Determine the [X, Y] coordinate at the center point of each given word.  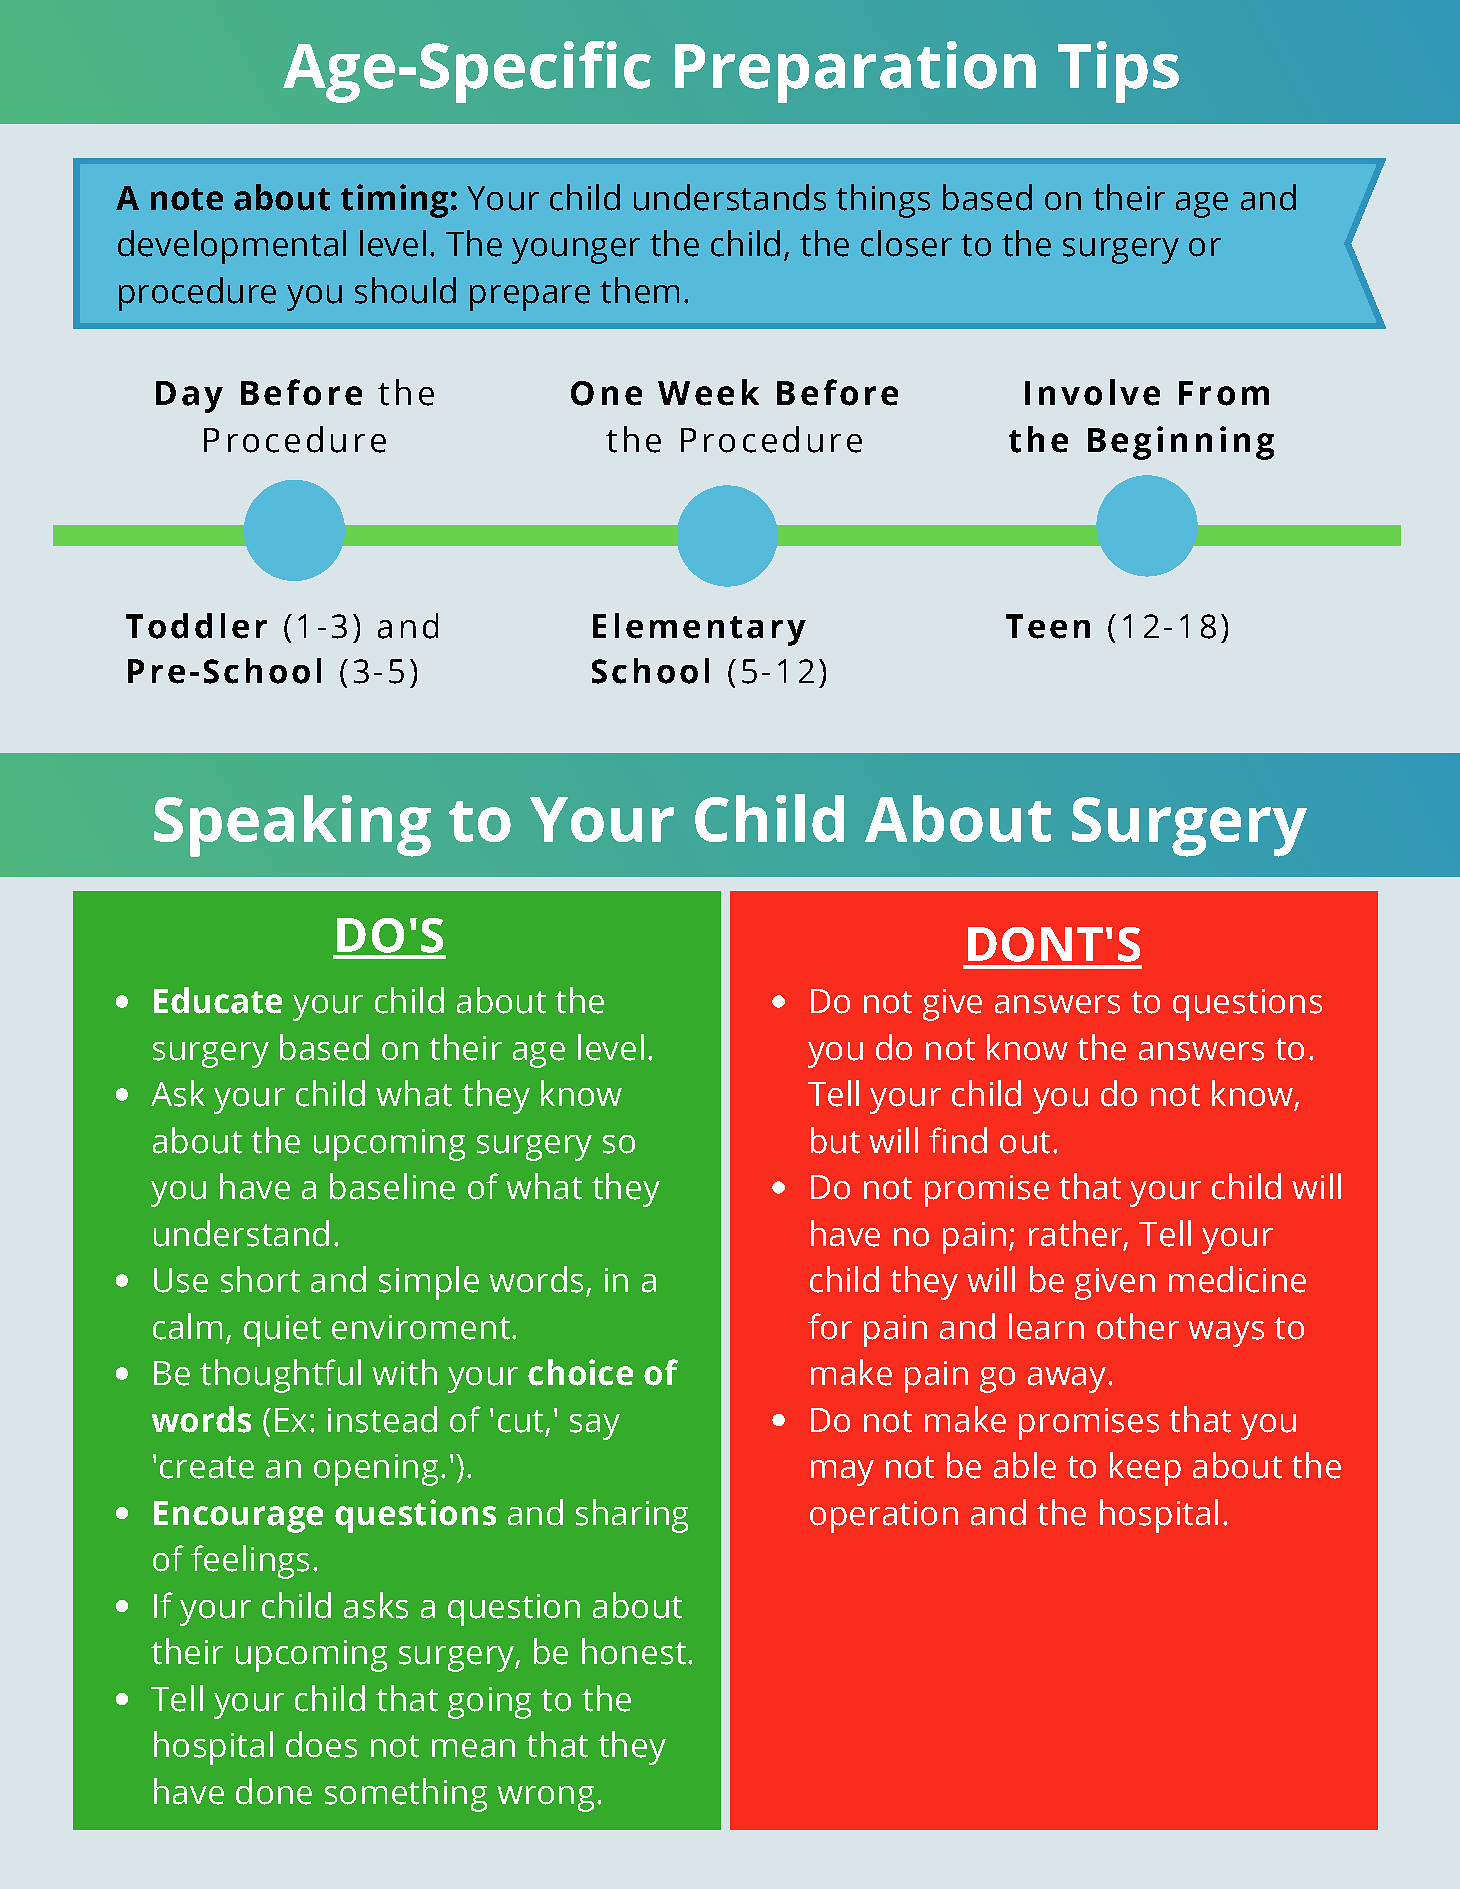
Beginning [1181, 443]
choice [580, 1372]
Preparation [855, 72]
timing [394, 201]
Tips [1118, 72]
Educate [218, 1000]
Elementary [699, 629]
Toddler [196, 626]
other [1138, 1326]
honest [634, 1651]
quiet [282, 1331]
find [958, 1140]
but [835, 1140]
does [321, 1744]
